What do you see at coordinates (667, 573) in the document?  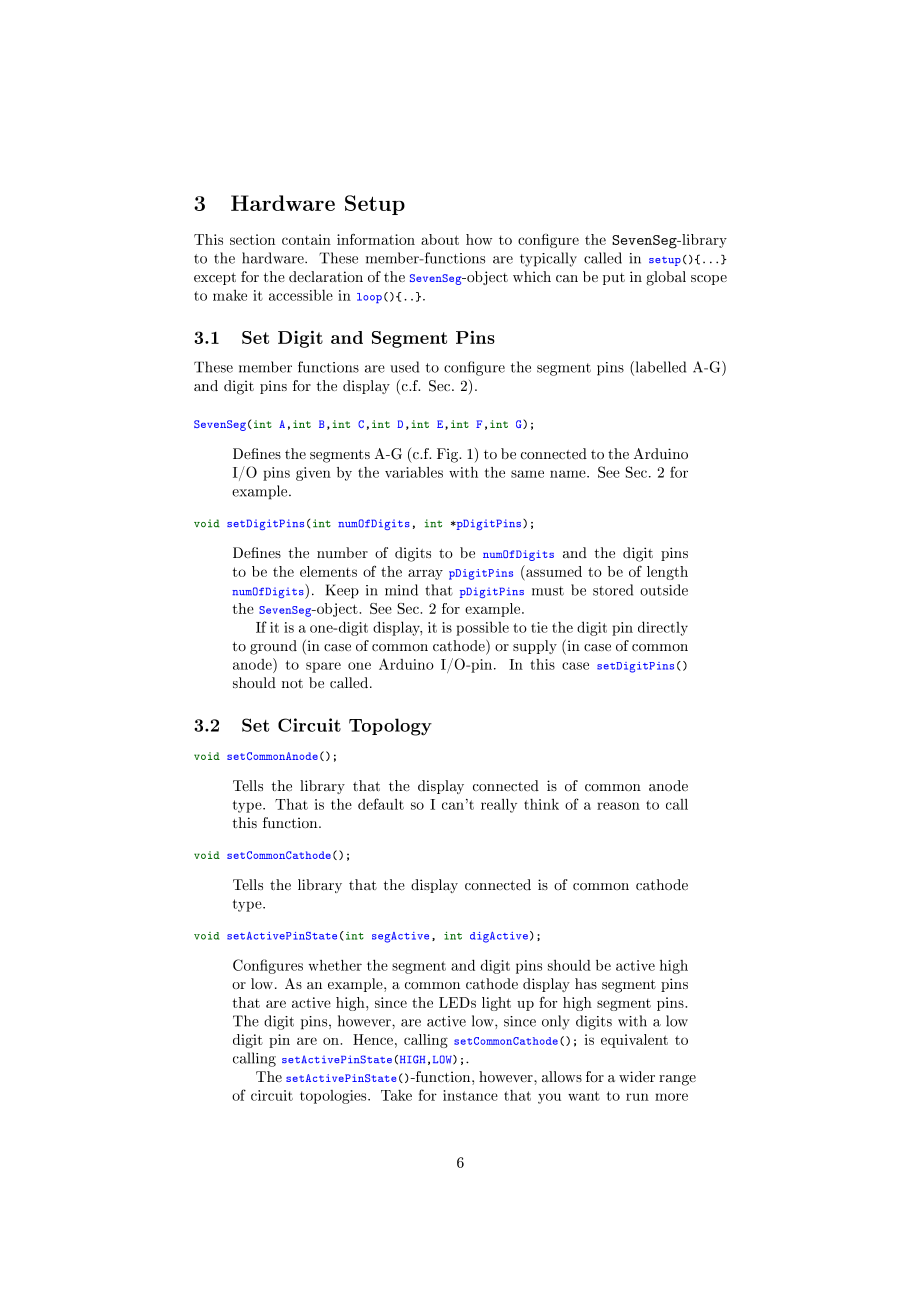 I see `length` at bounding box center [667, 573].
